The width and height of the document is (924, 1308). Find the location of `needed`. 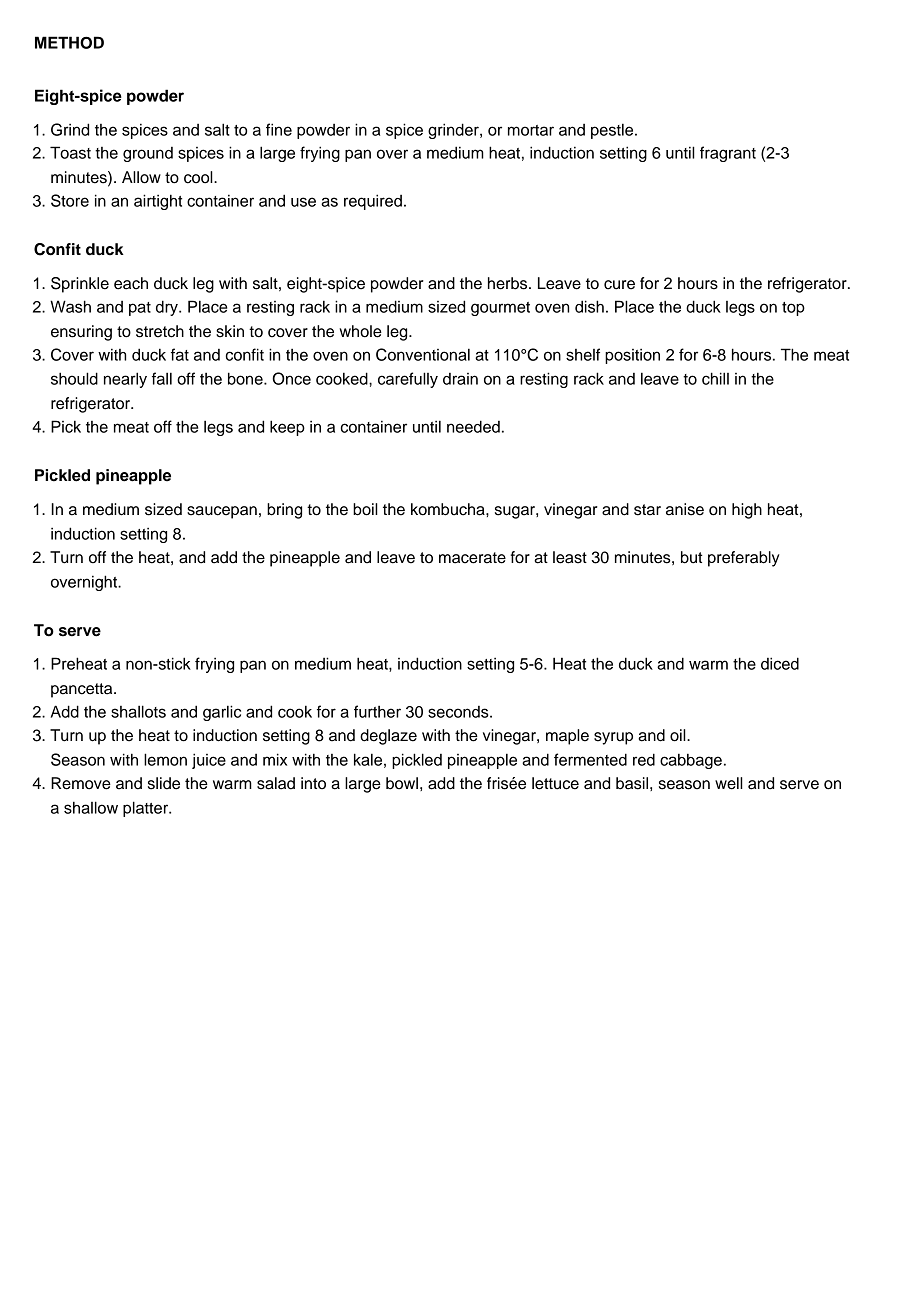

needed is located at coordinates (473, 426).
